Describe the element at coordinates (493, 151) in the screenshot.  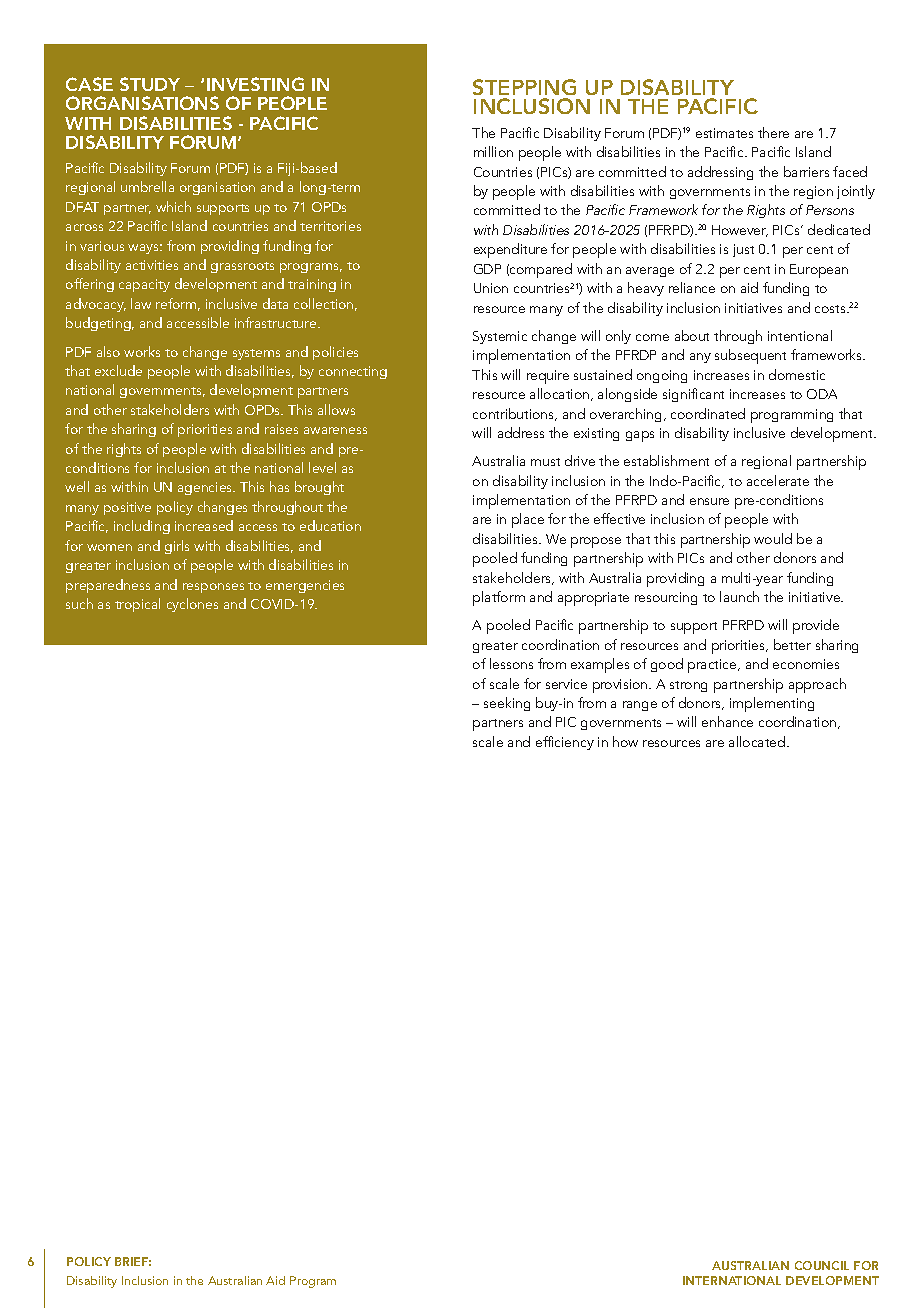
I see `million` at that location.
